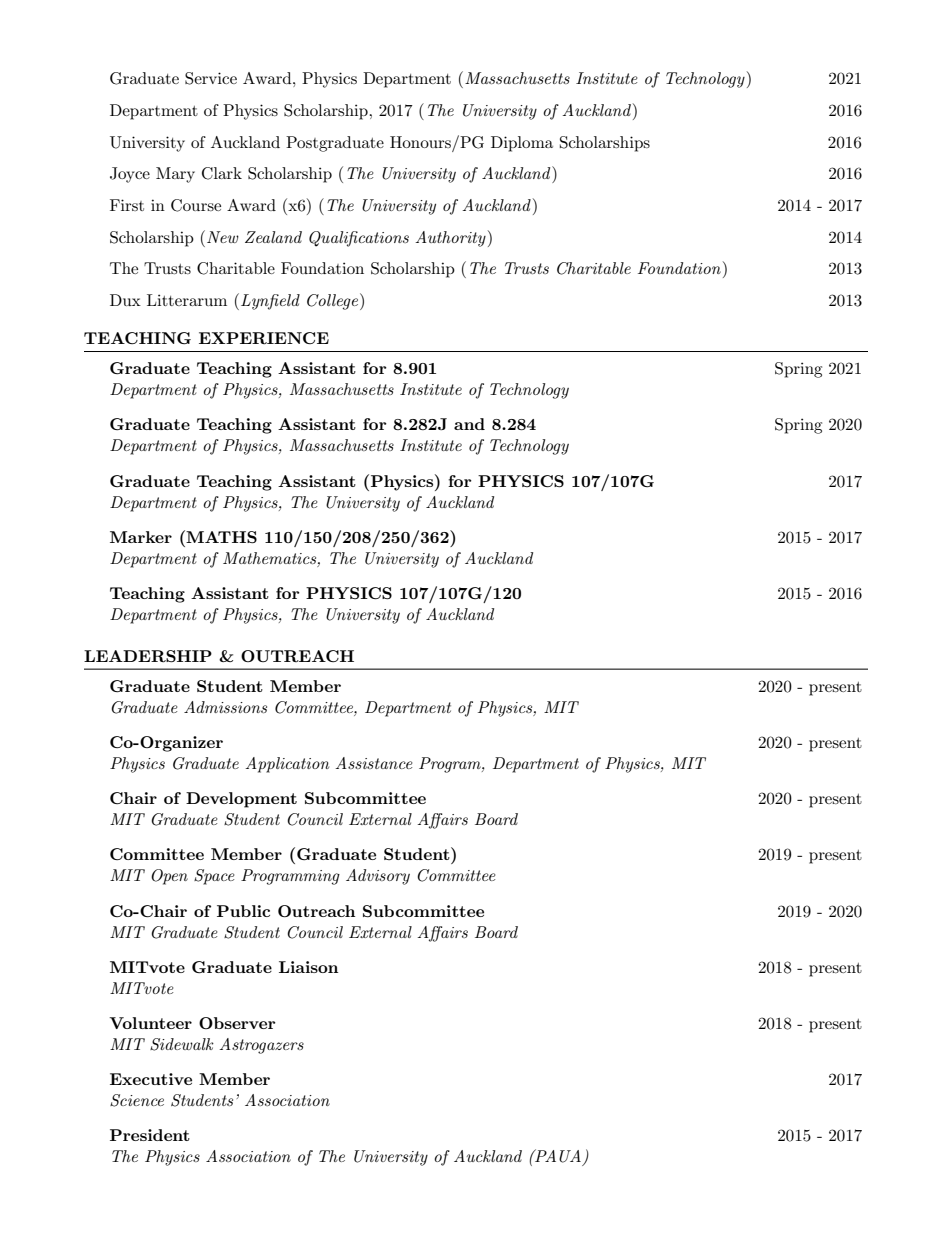 The width and height of the screenshot is (952, 1233). What do you see at coordinates (359, 239) in the screenshot?
I see `Qualifications` at bounding box center [359, 239].
